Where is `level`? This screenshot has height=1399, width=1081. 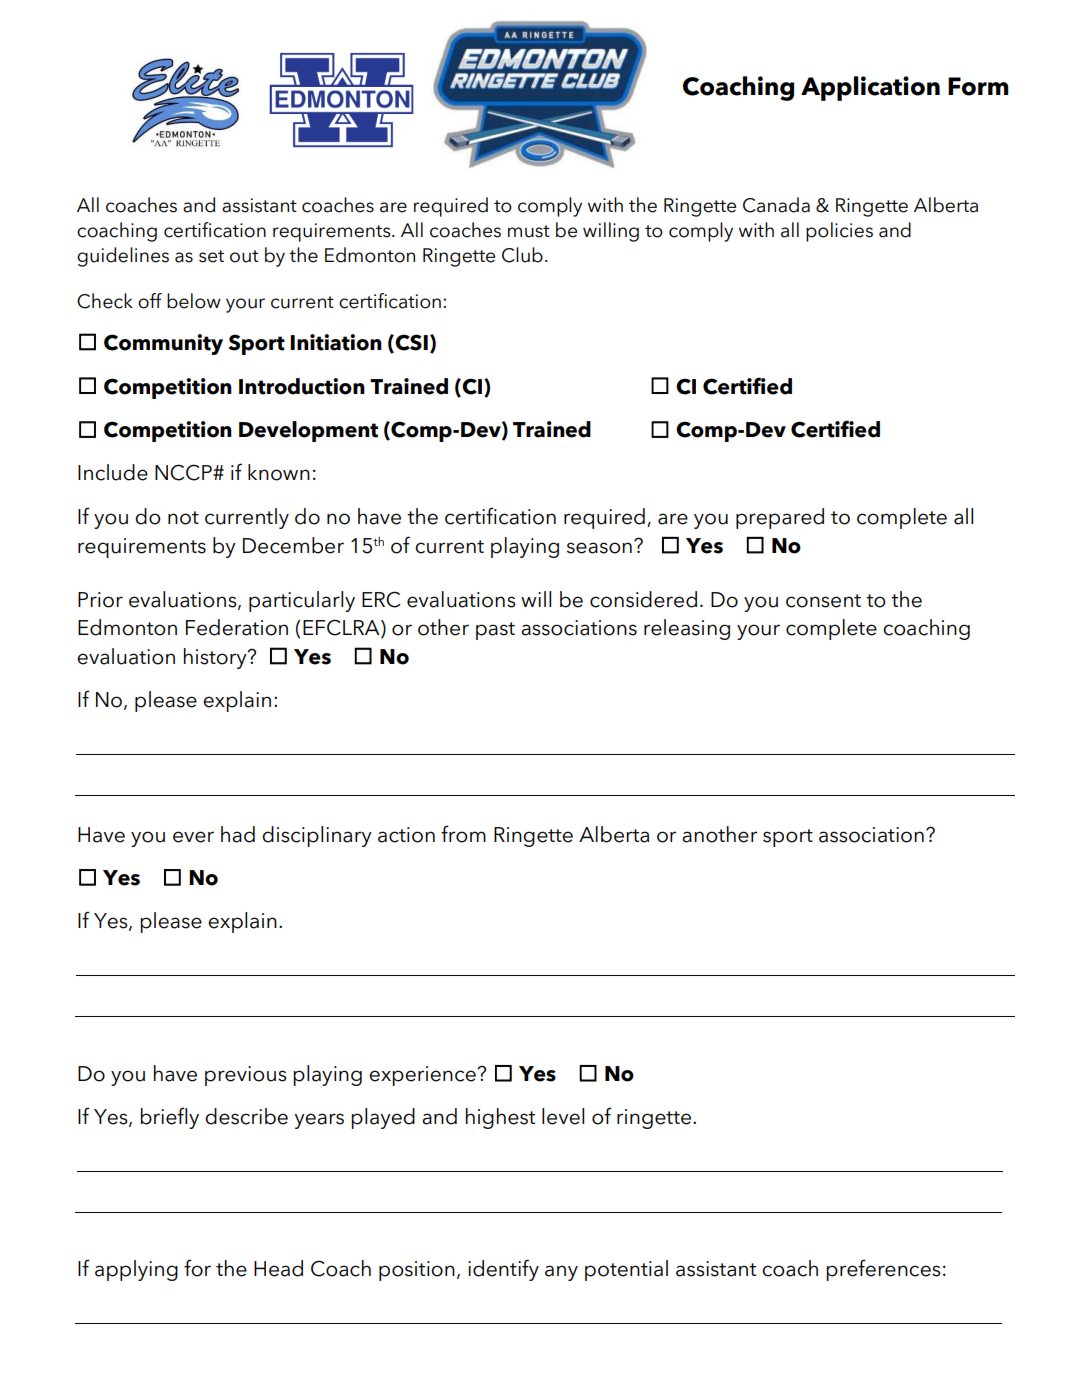 level is located at coordinates (563, 1116).
